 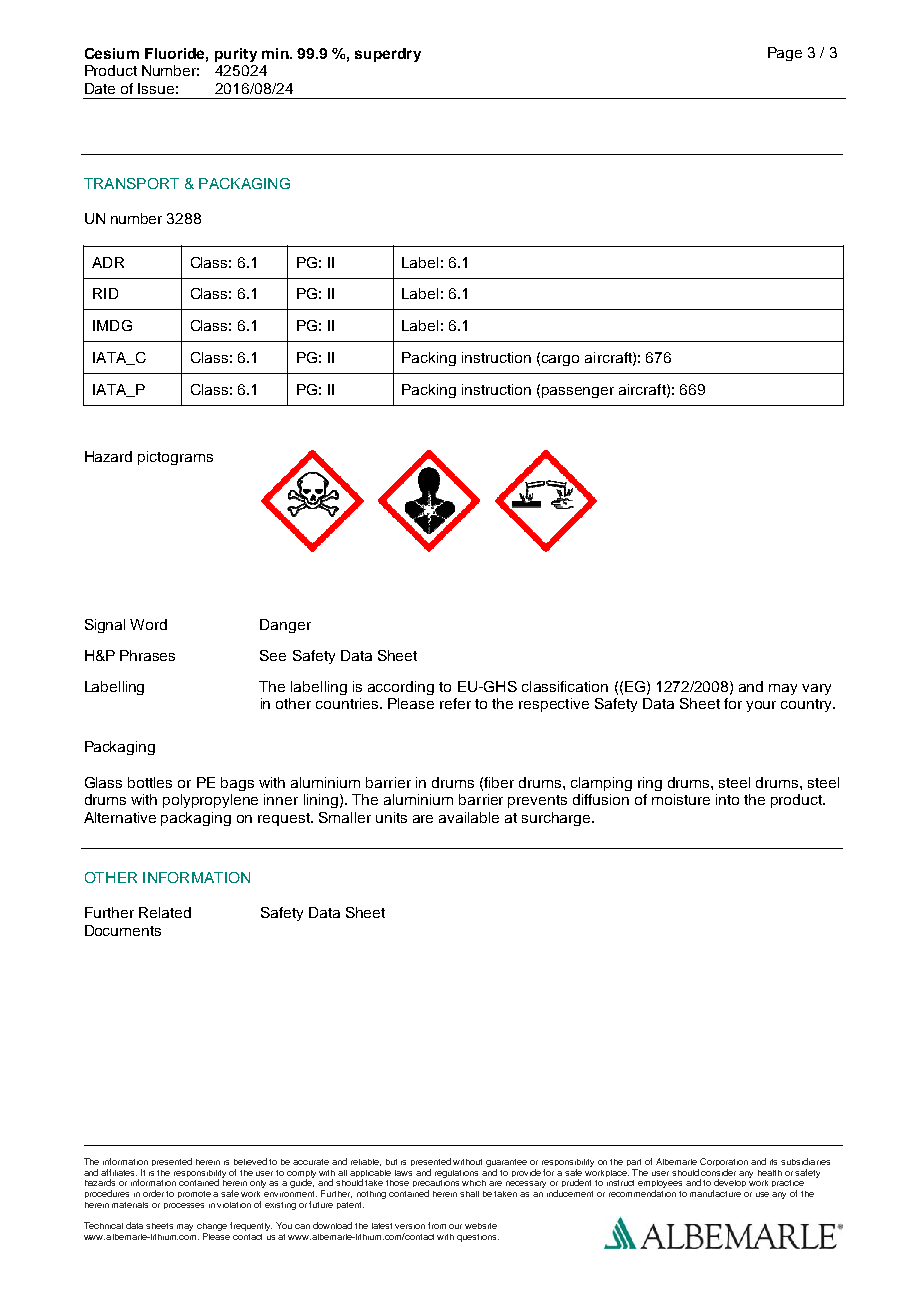 What do you see at coordinates (761, 706) in the document?
I see `your` at bounding box center [761, 706].
